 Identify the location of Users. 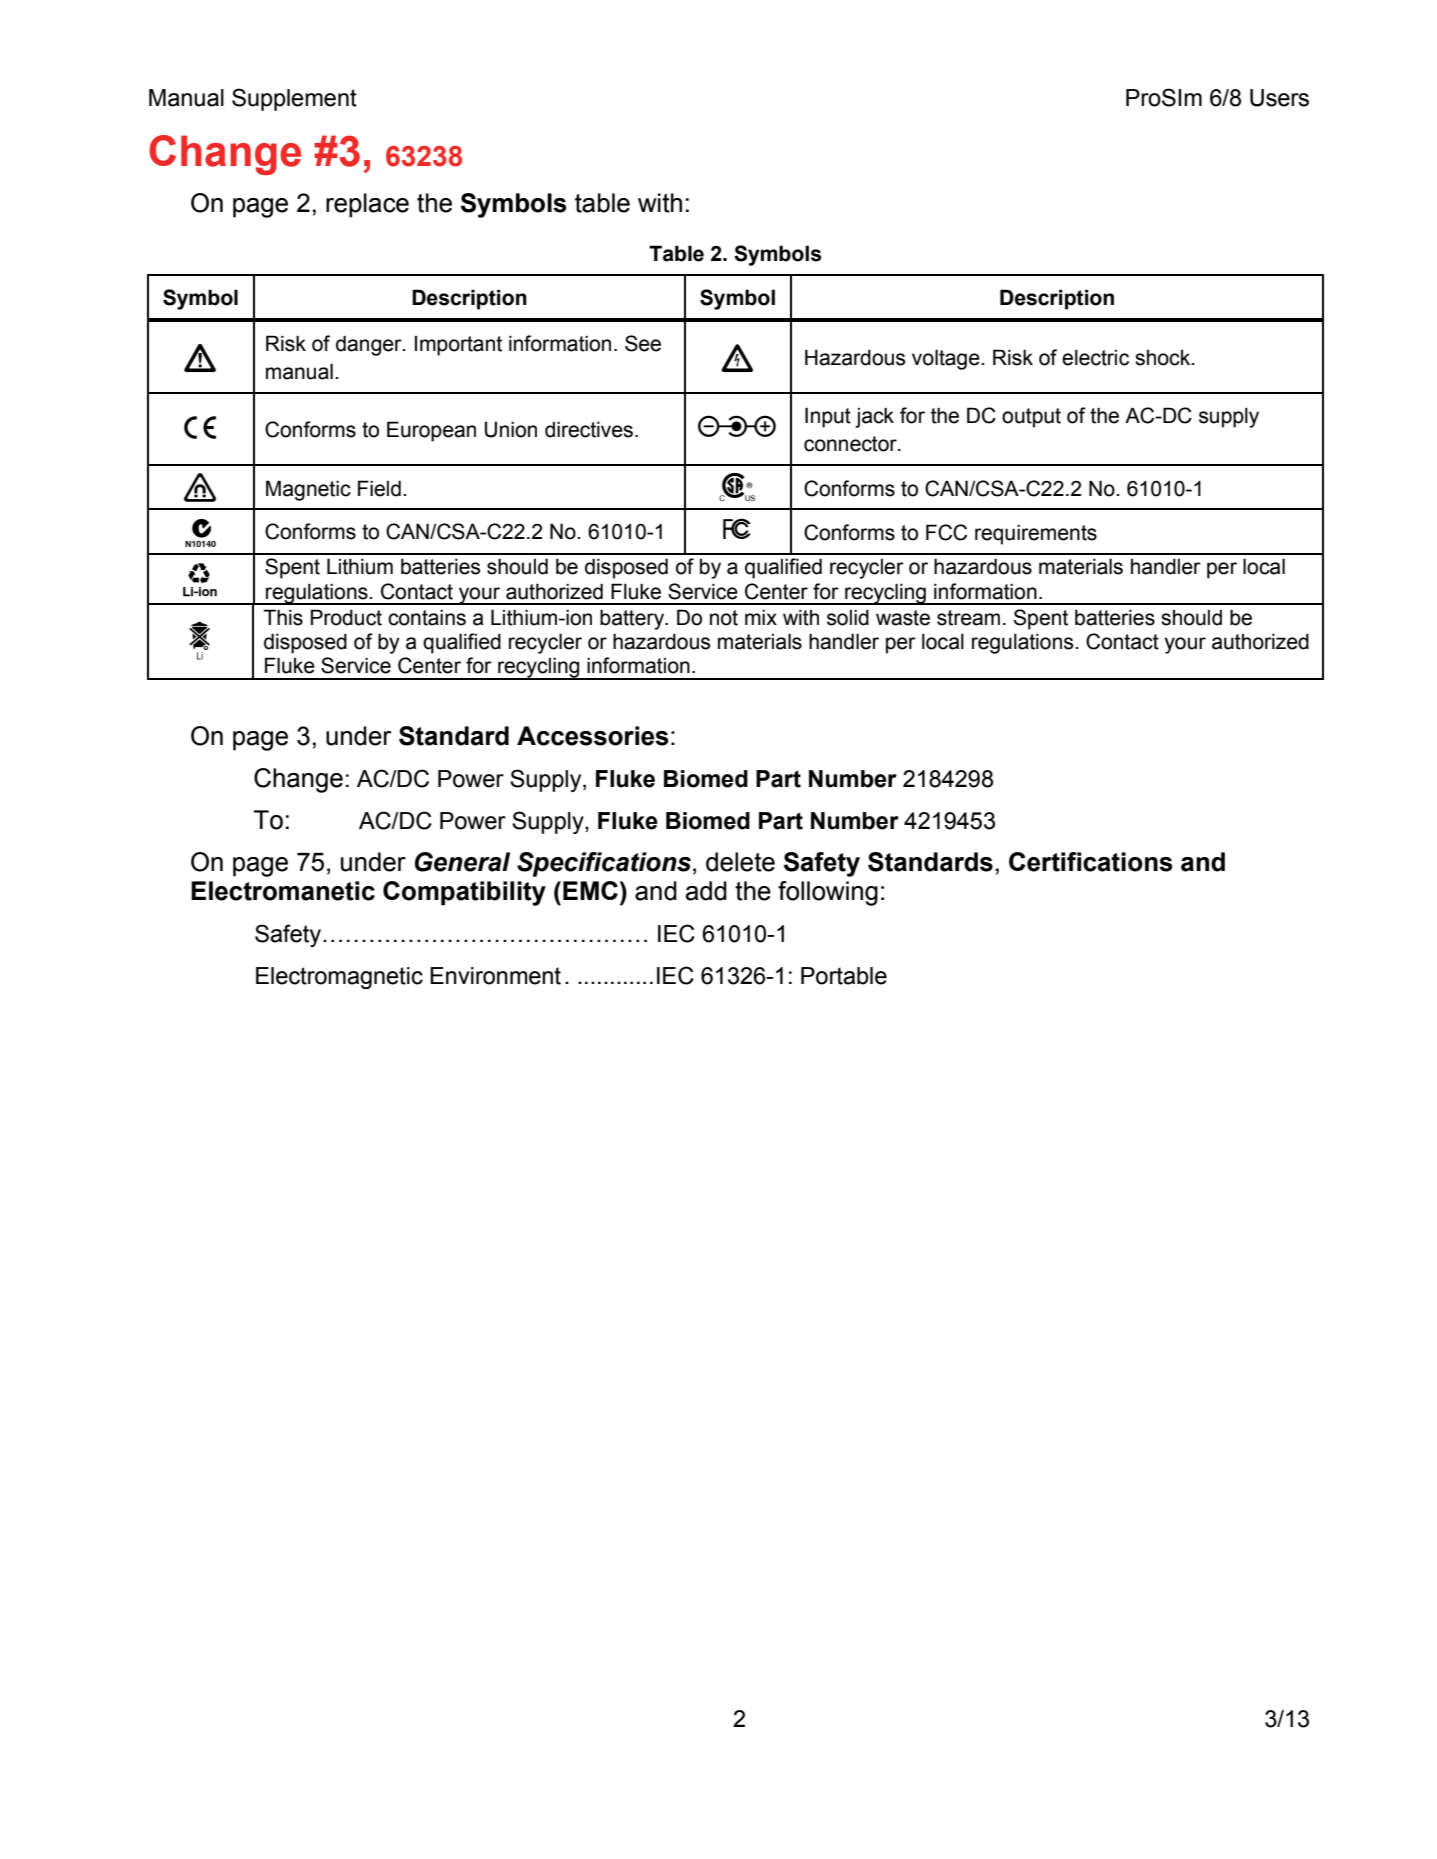
(1279, 98).
